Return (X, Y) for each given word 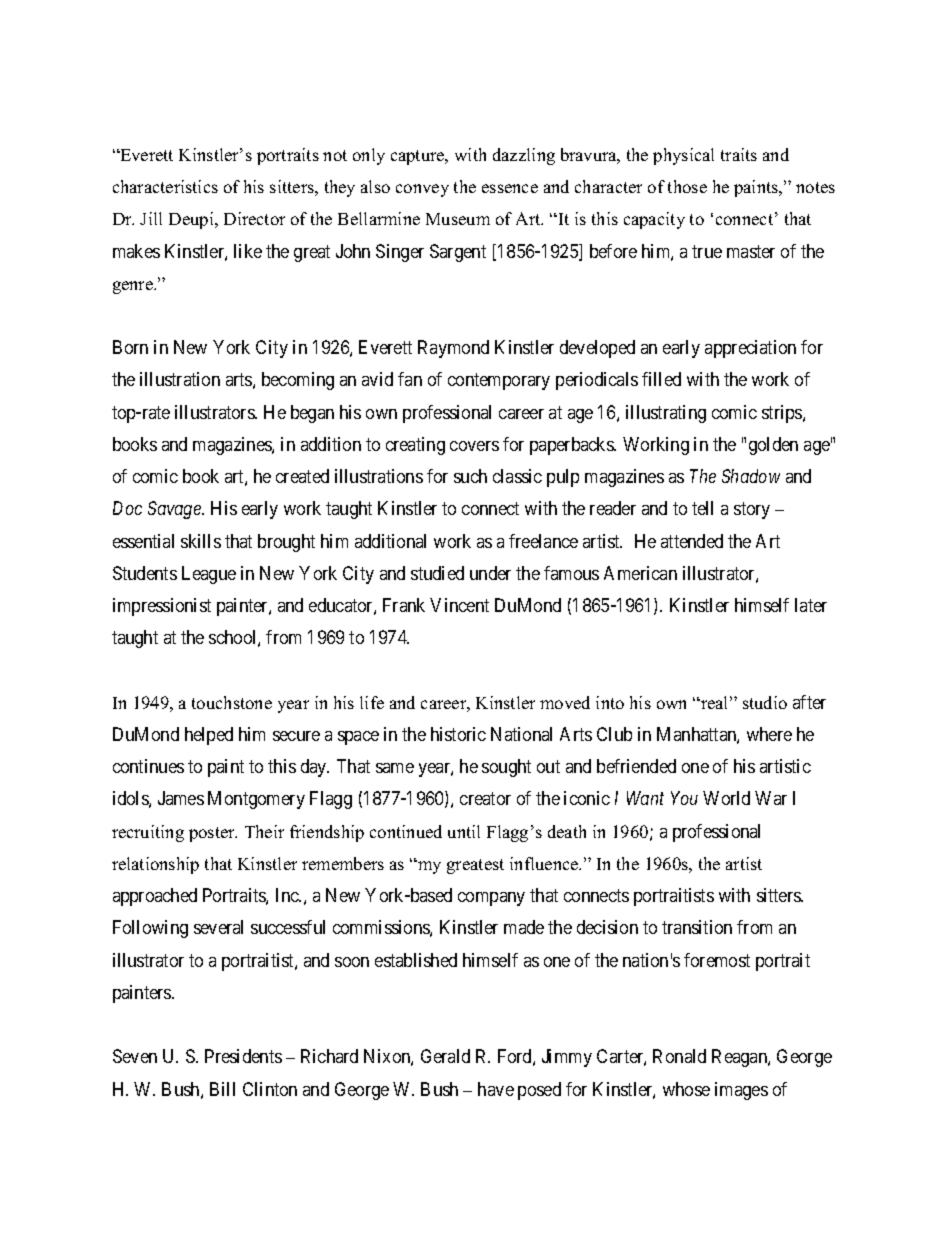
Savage (175, 510)
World (726, 798)
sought (506, 768)
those (687, 186)
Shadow (751, 476)
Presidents (243, 1056)
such (470, 476)
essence (510, 188)
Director (254, 218)
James (181, 798)
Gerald (445, 1056)
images (741, 1091)
